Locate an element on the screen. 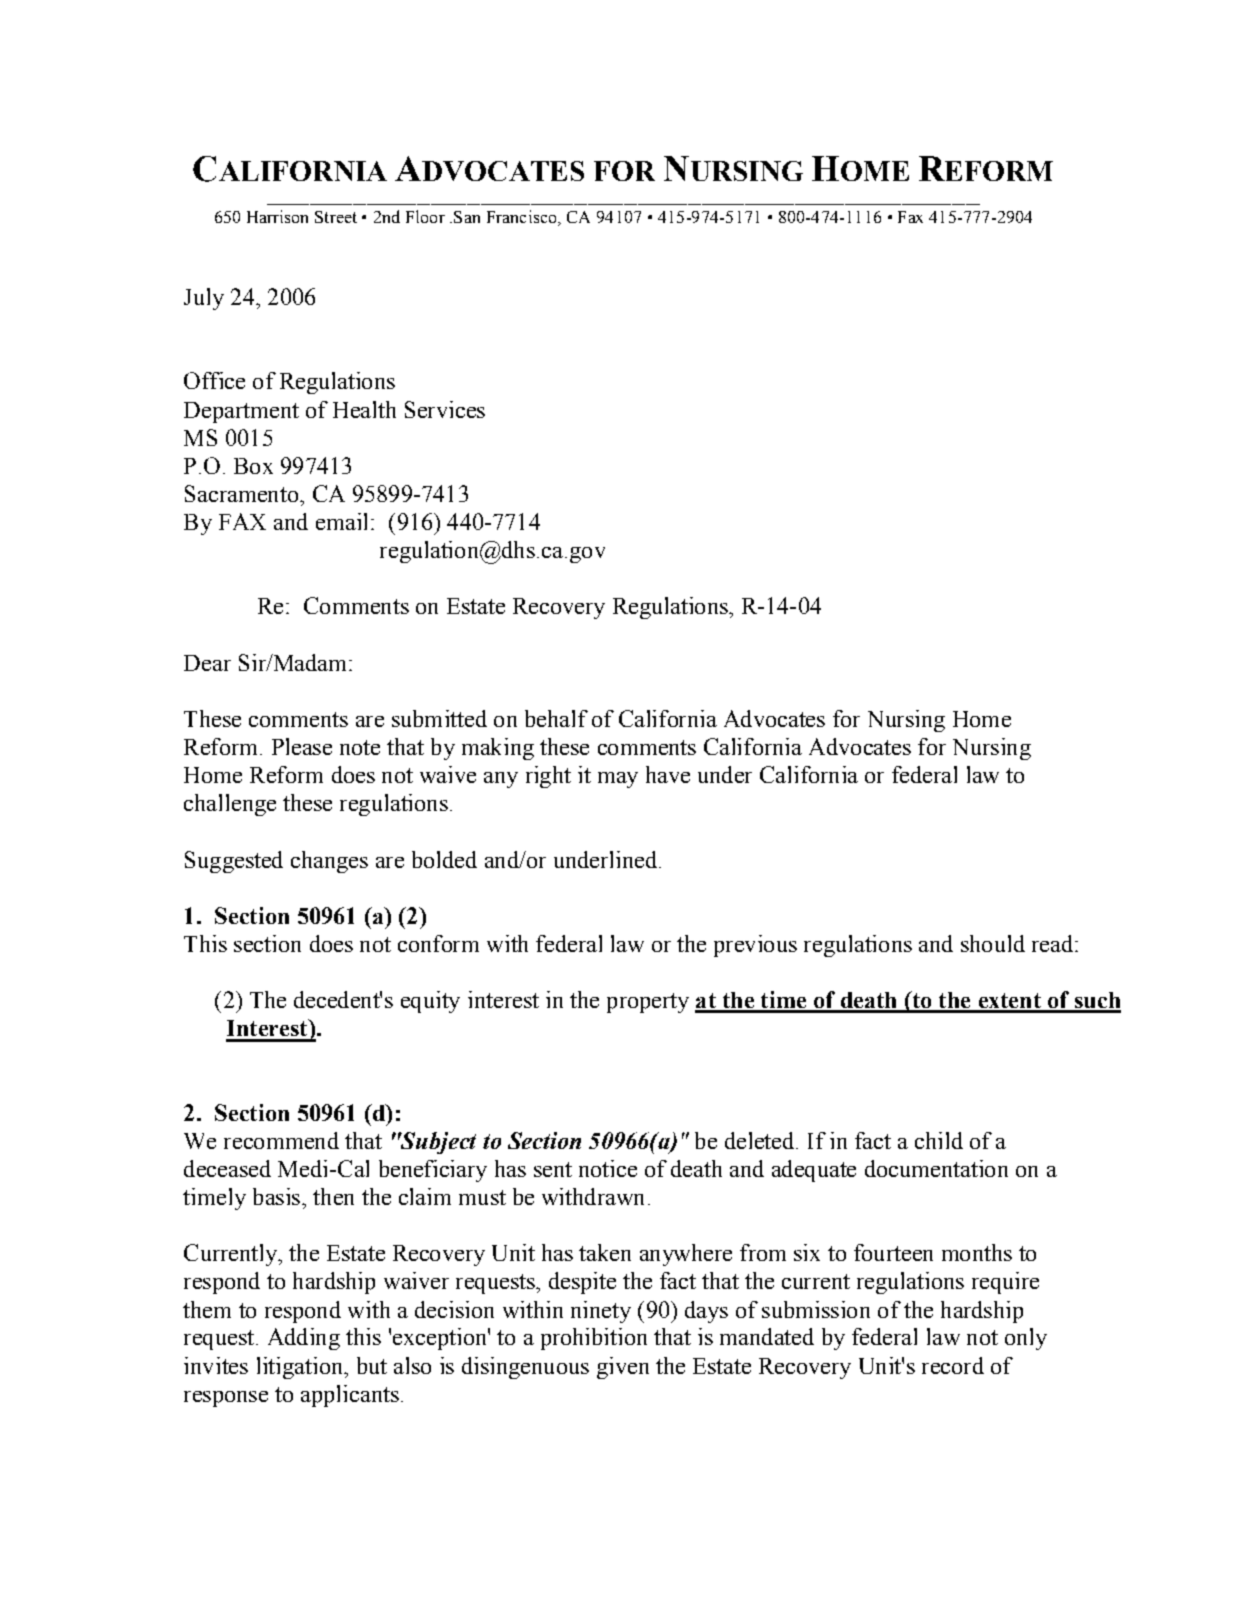 The width and height of the screenshot is (1247, 1614). litigation is located at coordinates (301, 1368).
